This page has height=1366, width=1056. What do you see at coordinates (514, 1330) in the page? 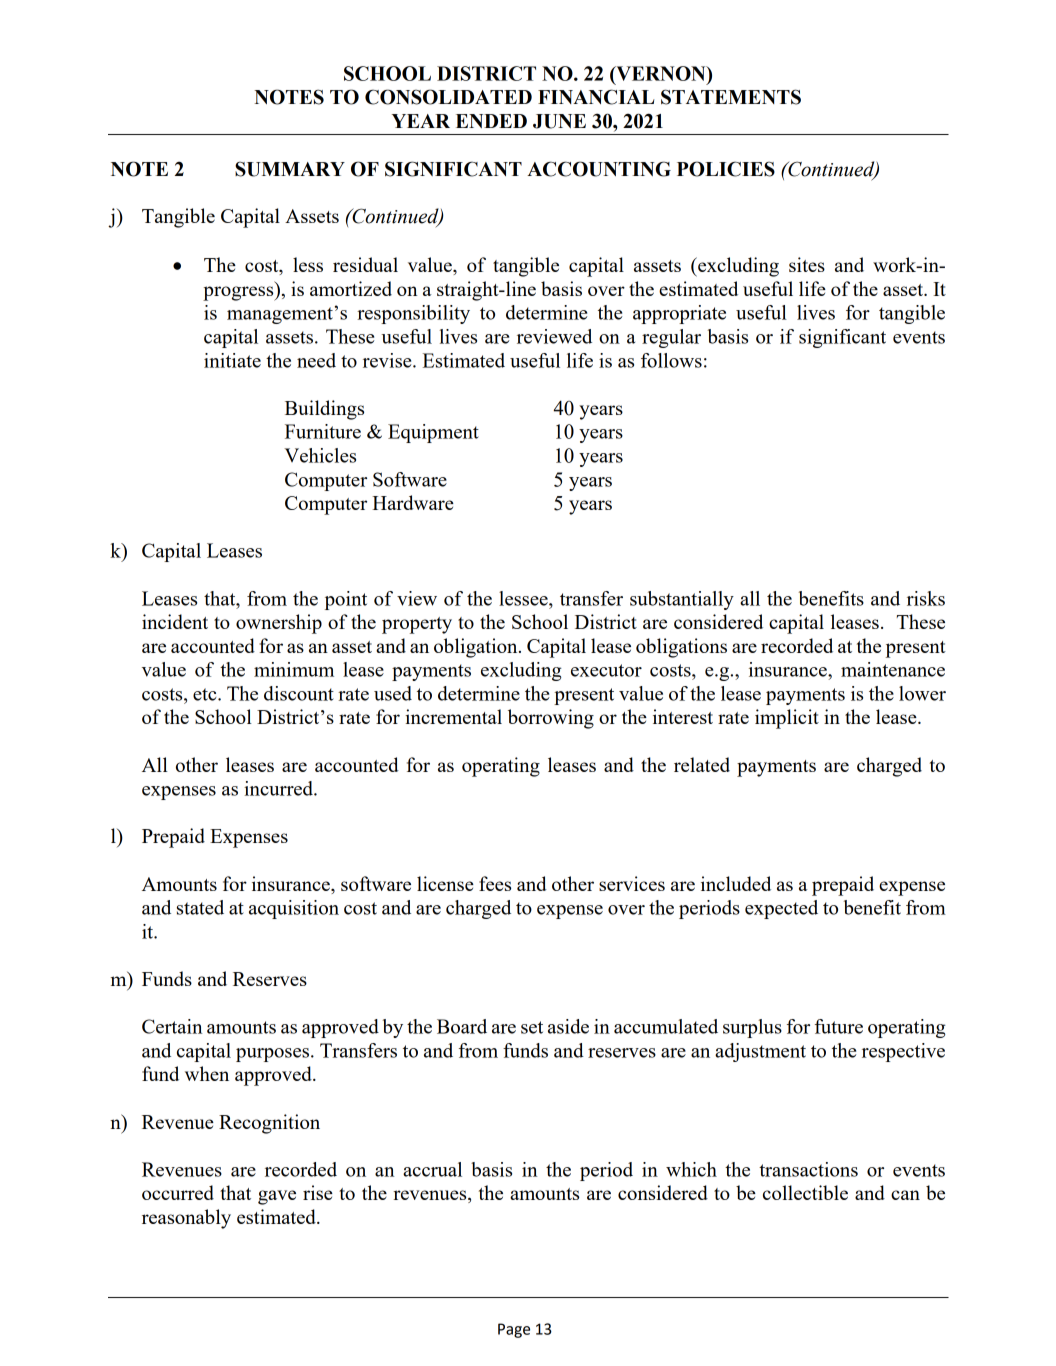
I see `Page` at bounding box center [514, 1330].
